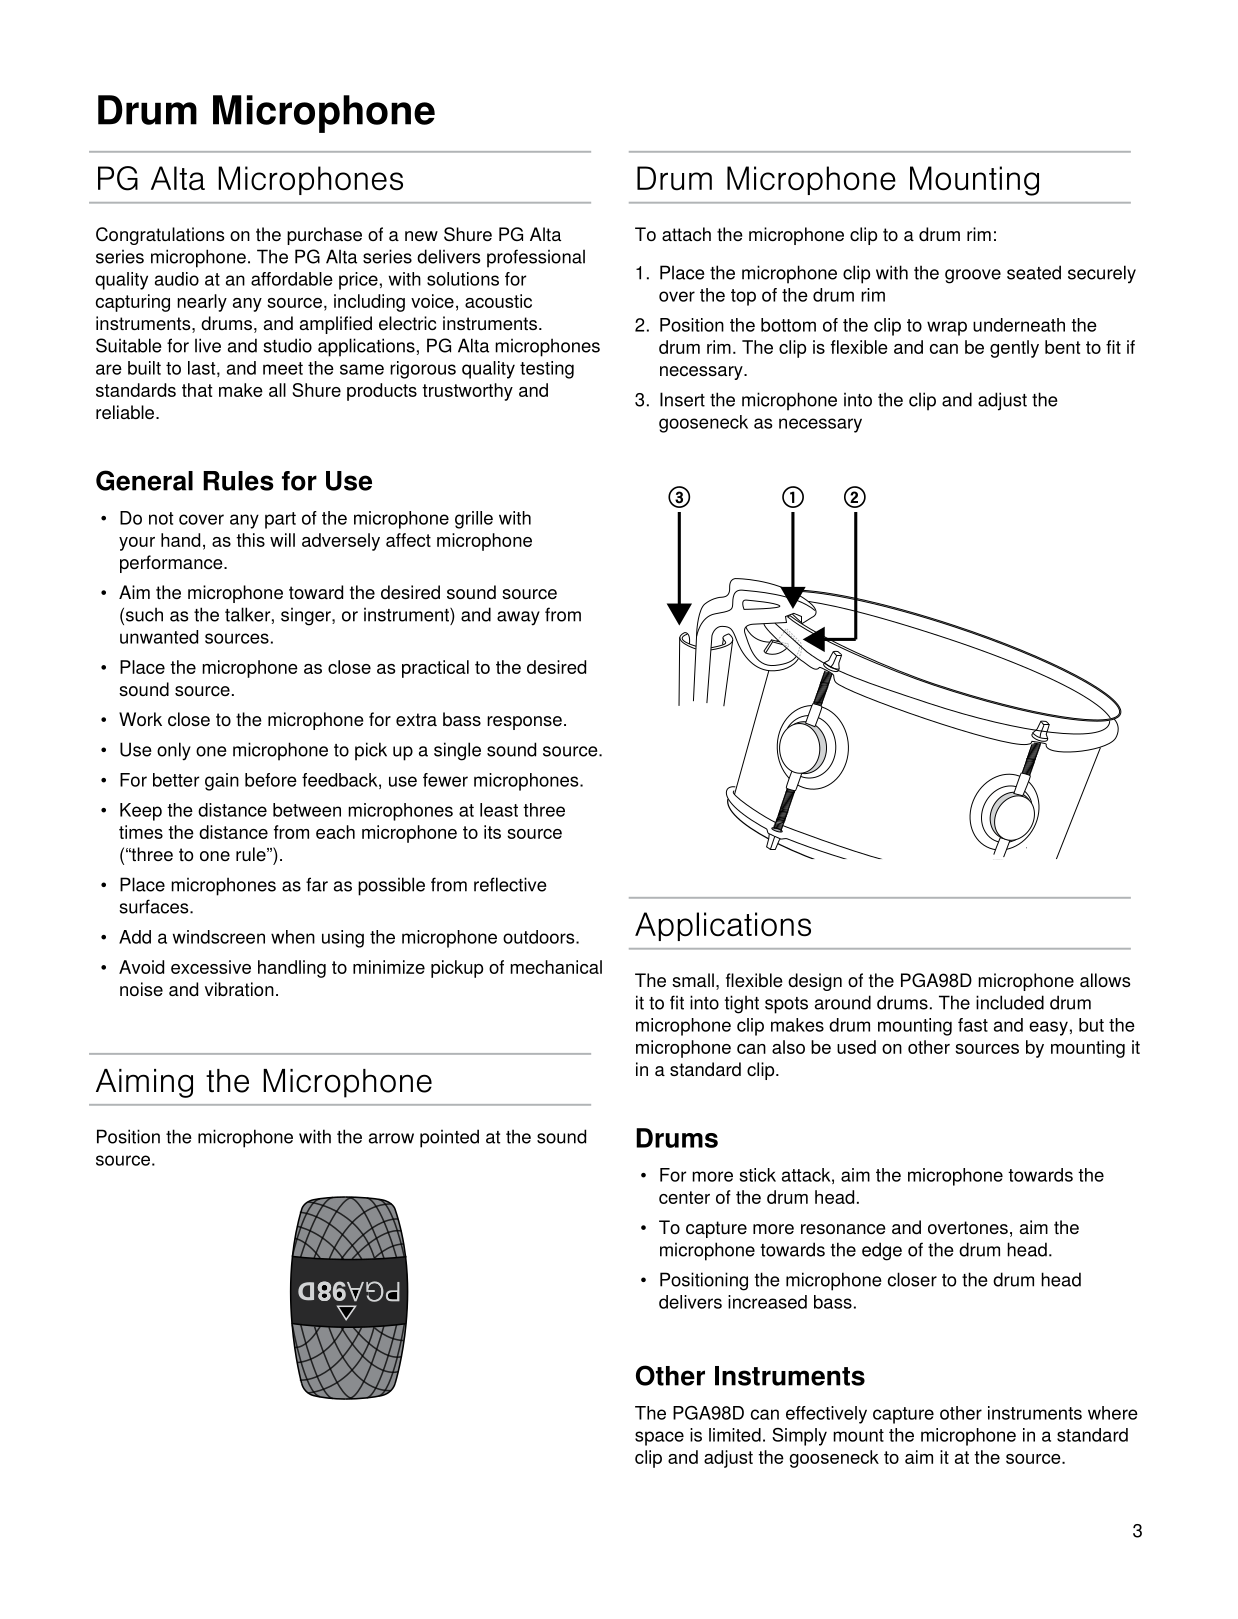 This page has width=1238, height=1619. I want to click on groove, so click(973, 276).
